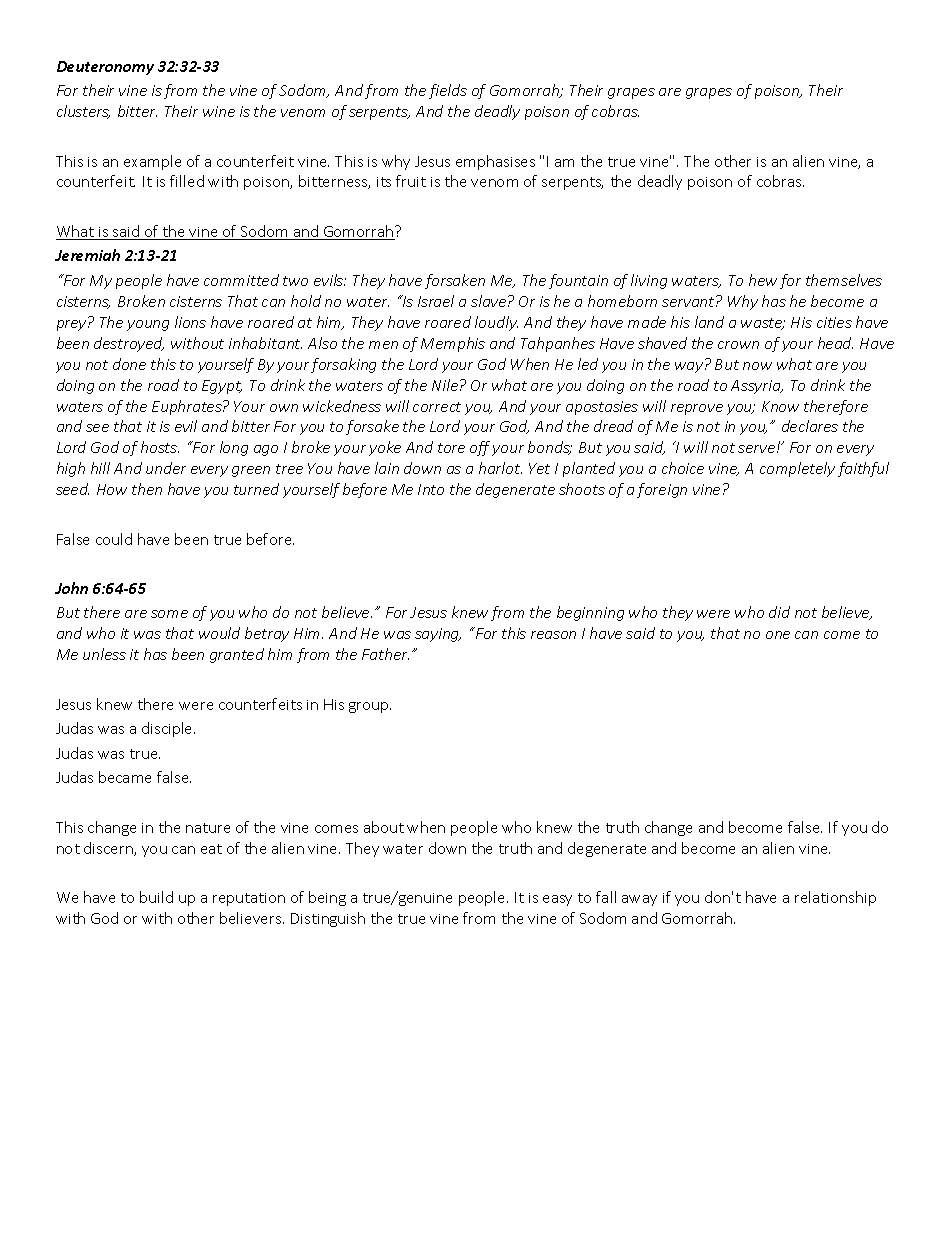 This page has width=952, height=1233. Describe the element at coordinates (779, 612) in the page. I see `did` at that location.
